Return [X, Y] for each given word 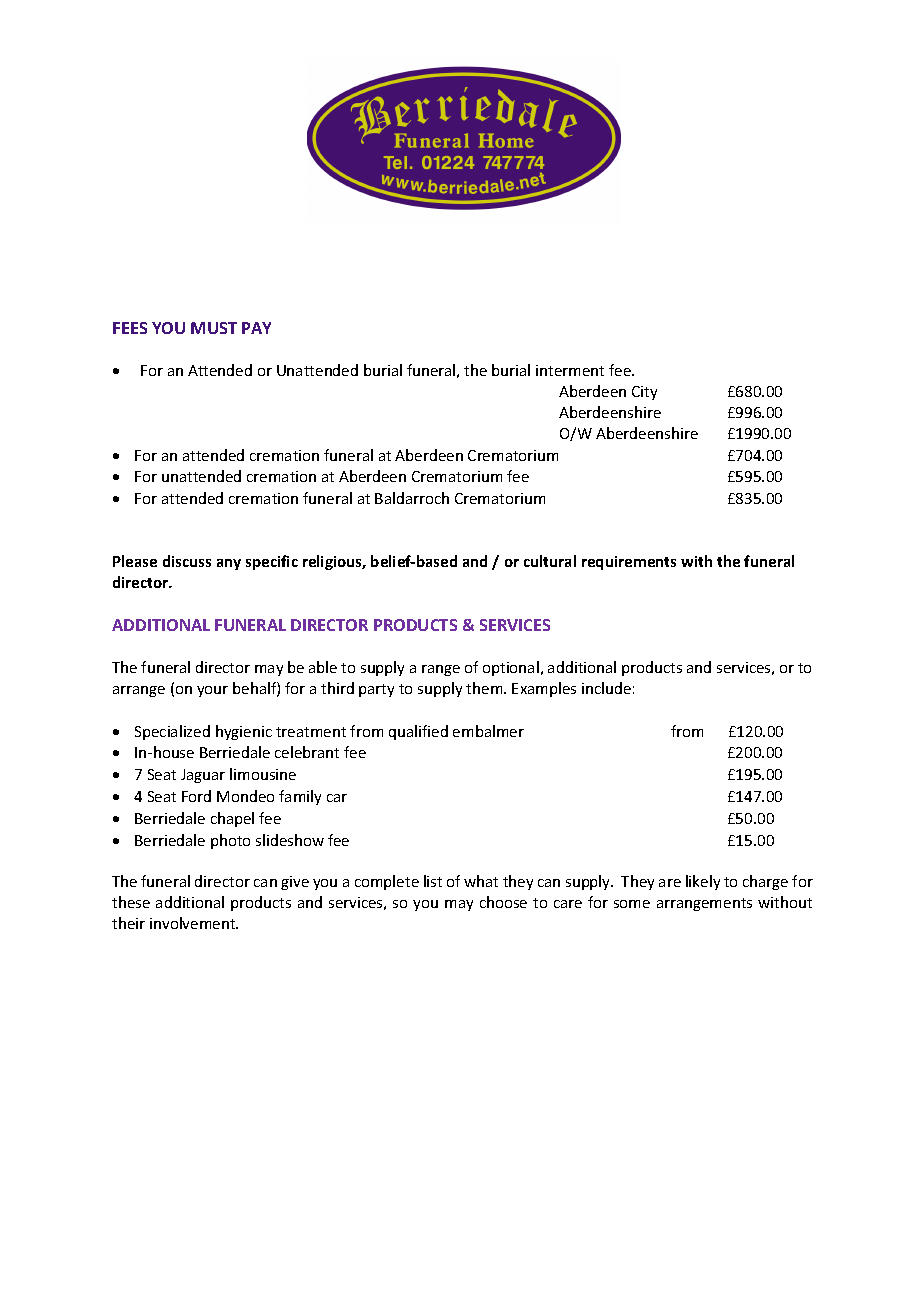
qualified [418, 732]
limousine [263, 774]
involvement [194, 923]
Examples [544, 689]
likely [703, 882]
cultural [550, 561]
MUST [214, 328]
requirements [629, 563]
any [229, 564]
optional [511, 668]
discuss [187, 561]
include [606, 688]
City [644, 393]
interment [570, 370]
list [433, 881]
